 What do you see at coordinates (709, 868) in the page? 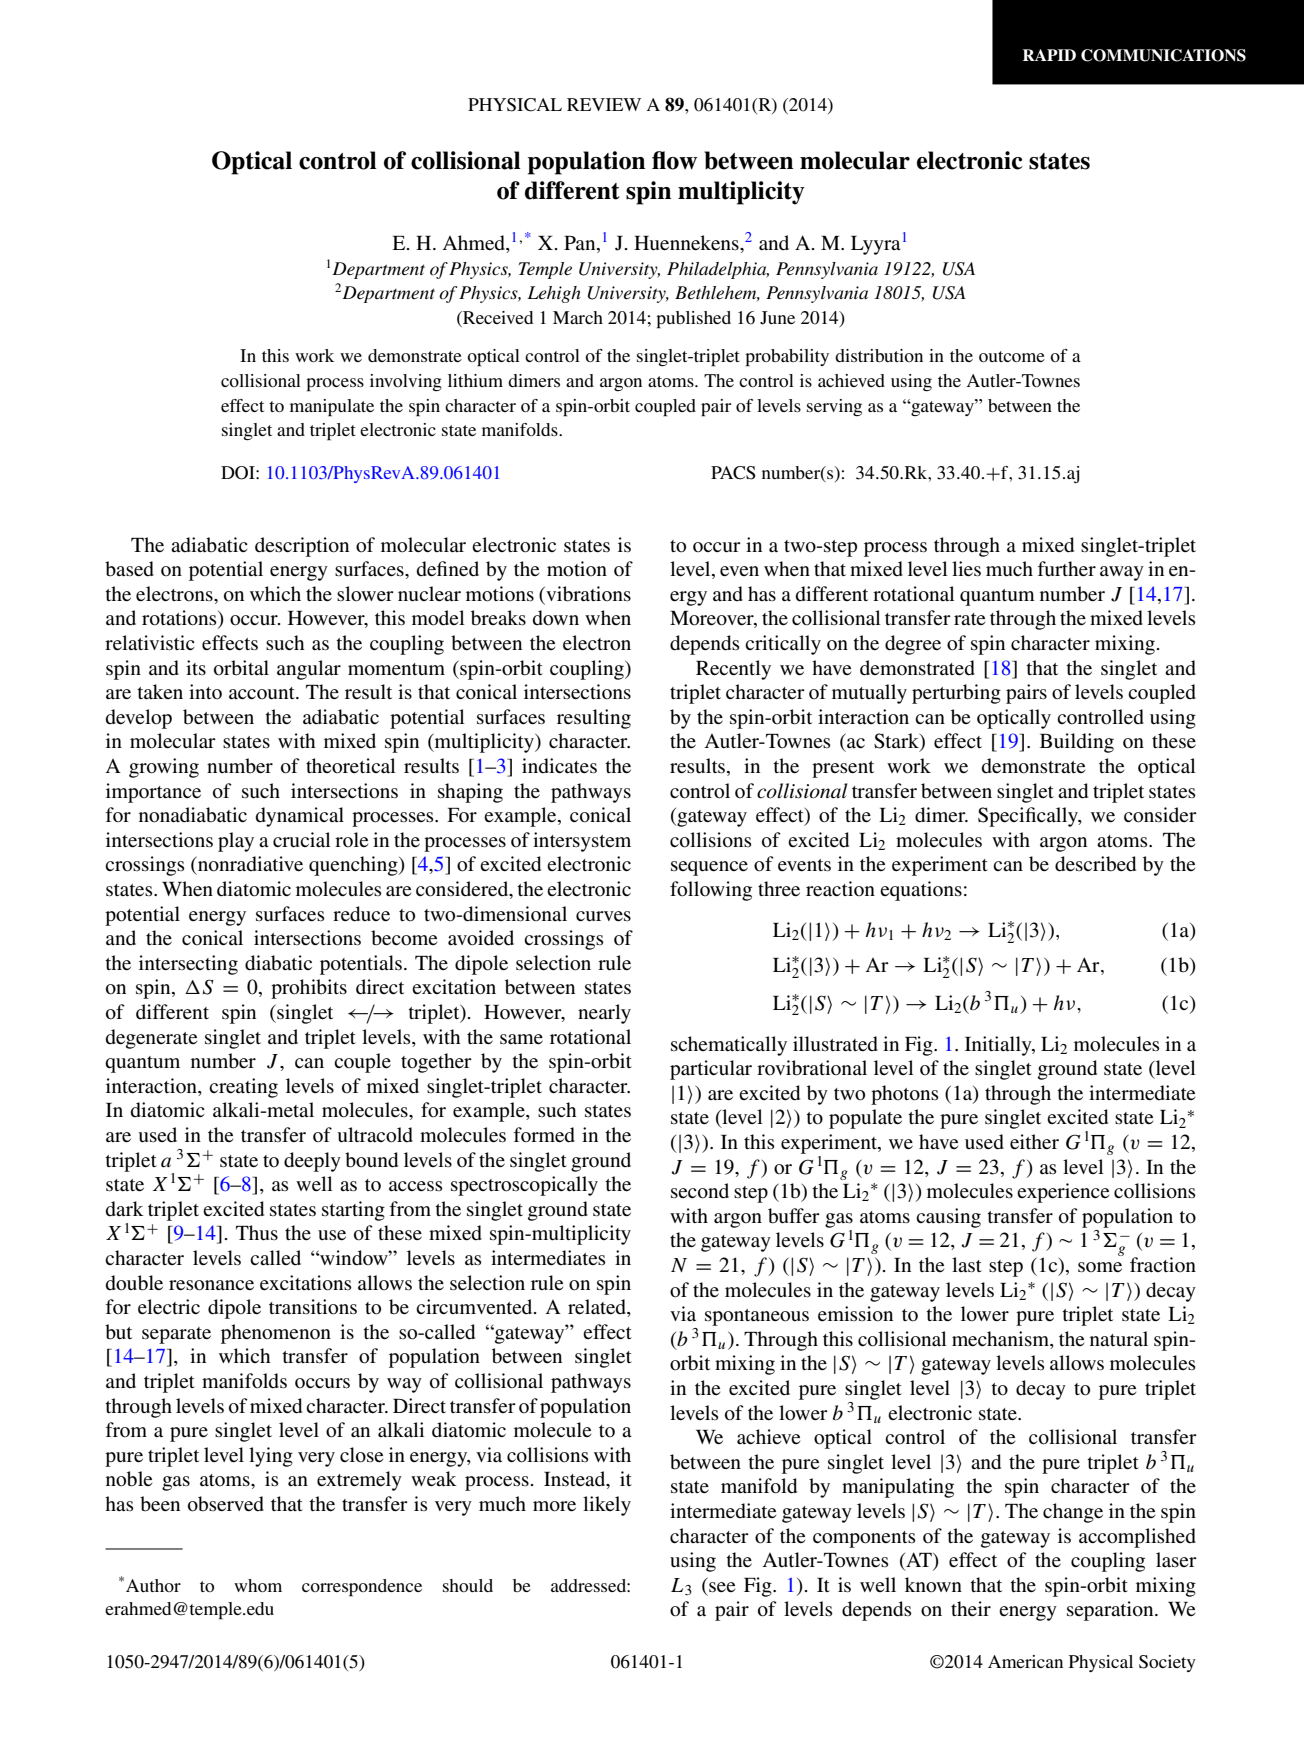
I see `sequence` at bounding box center [709, 868].
